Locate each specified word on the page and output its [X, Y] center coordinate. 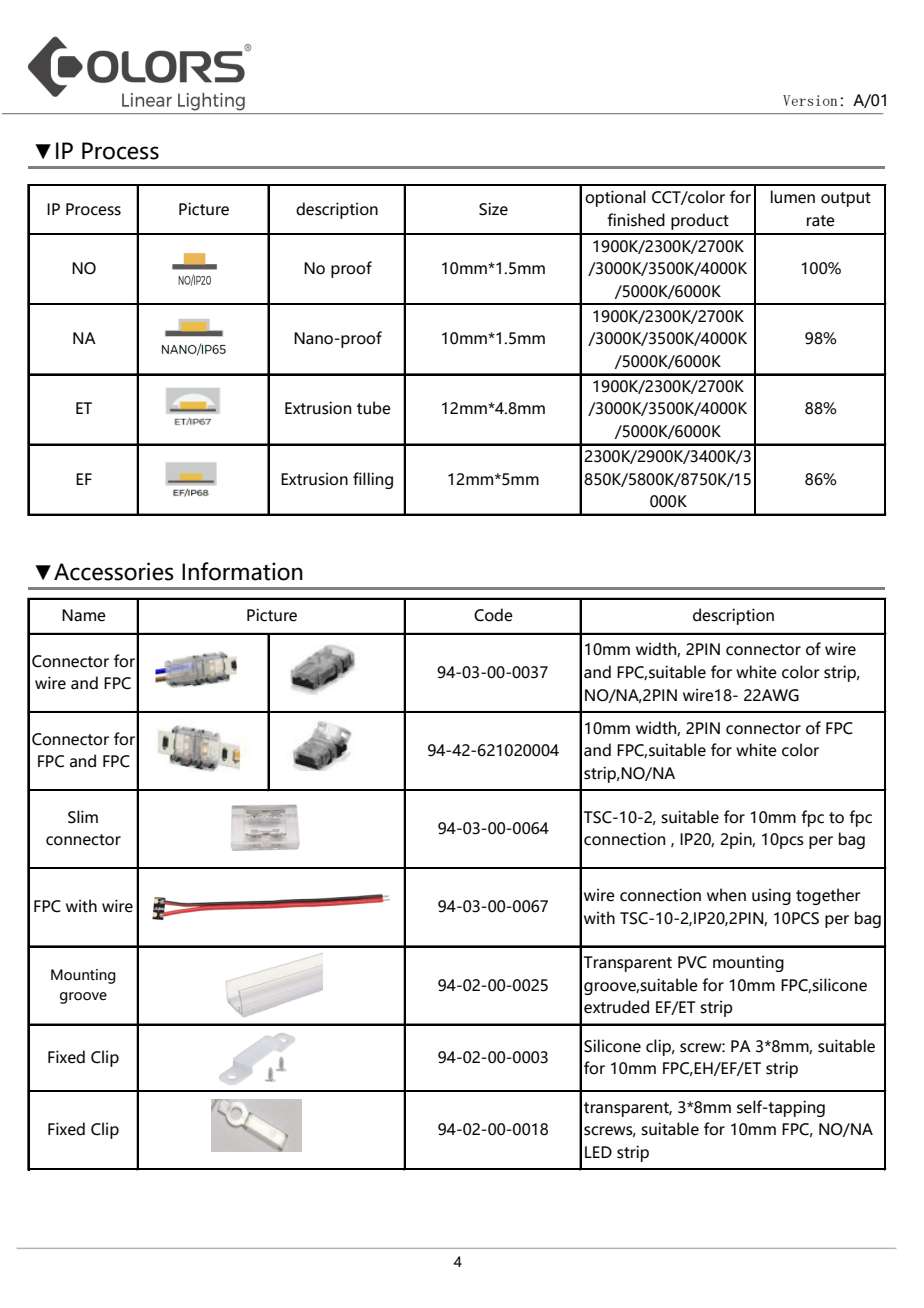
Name [84, 615]
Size [493, 209]
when [726, 895]
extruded [616, 1007]
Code [493, 615]
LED [598, 1152]
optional [615, 198]
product [700, 221]
